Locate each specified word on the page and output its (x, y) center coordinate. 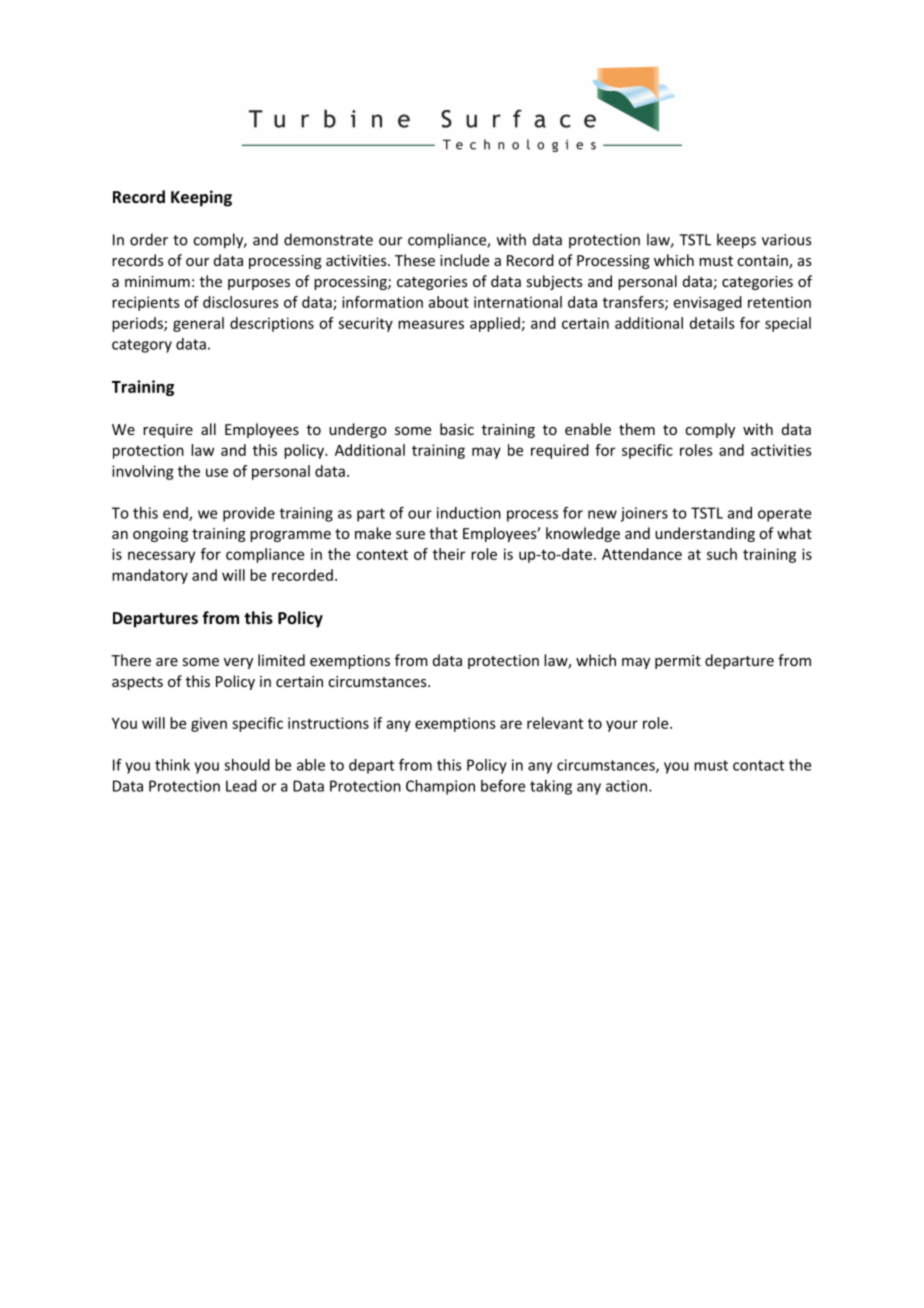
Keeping (201, 198)
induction (469, 513)
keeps (736, 241)
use (217, 472)
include (464, 260)
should (247, 765)
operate (784, 515)
